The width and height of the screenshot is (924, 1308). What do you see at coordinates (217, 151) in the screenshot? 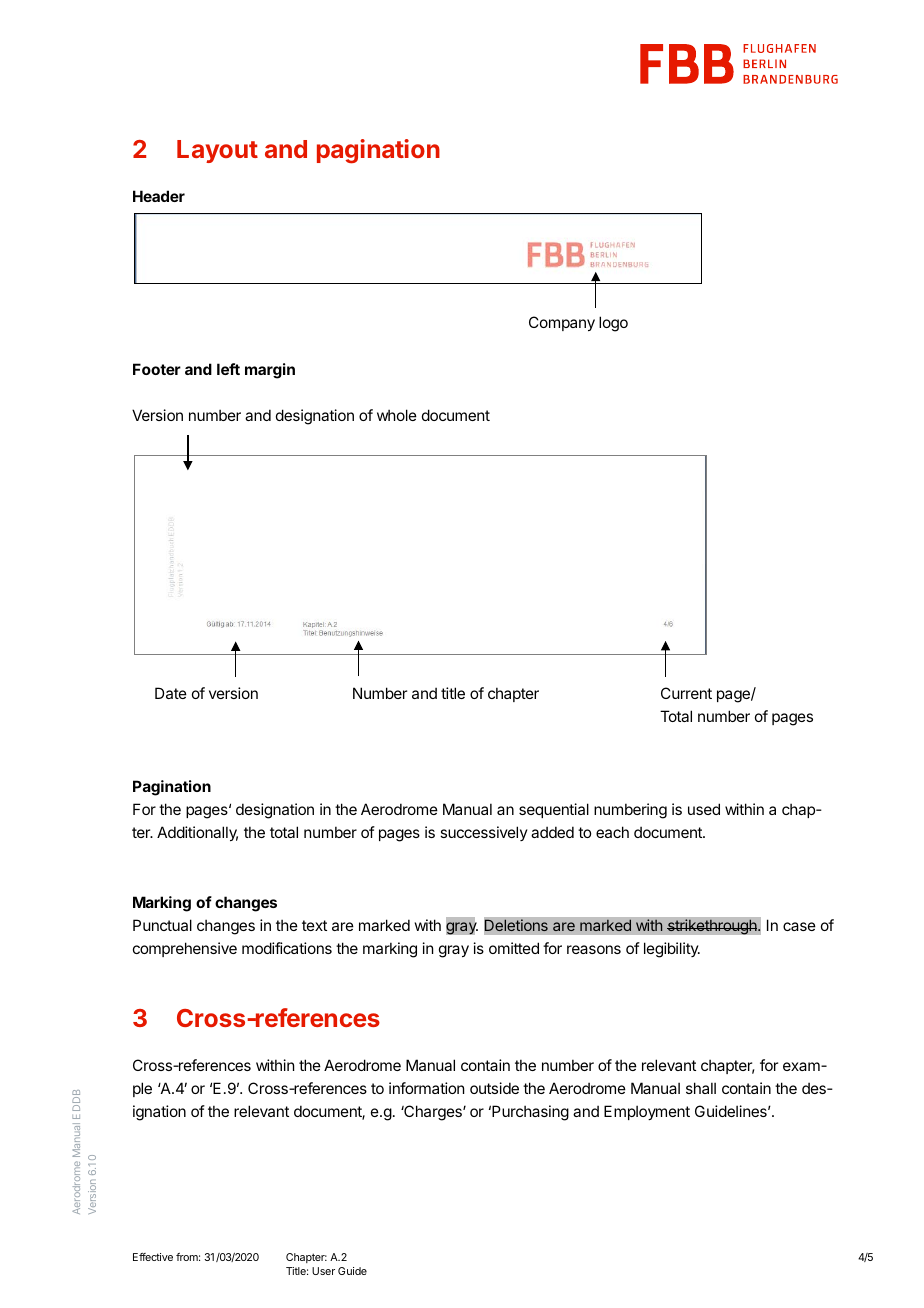
I see `Layout` at bounding box center [217, 151].
